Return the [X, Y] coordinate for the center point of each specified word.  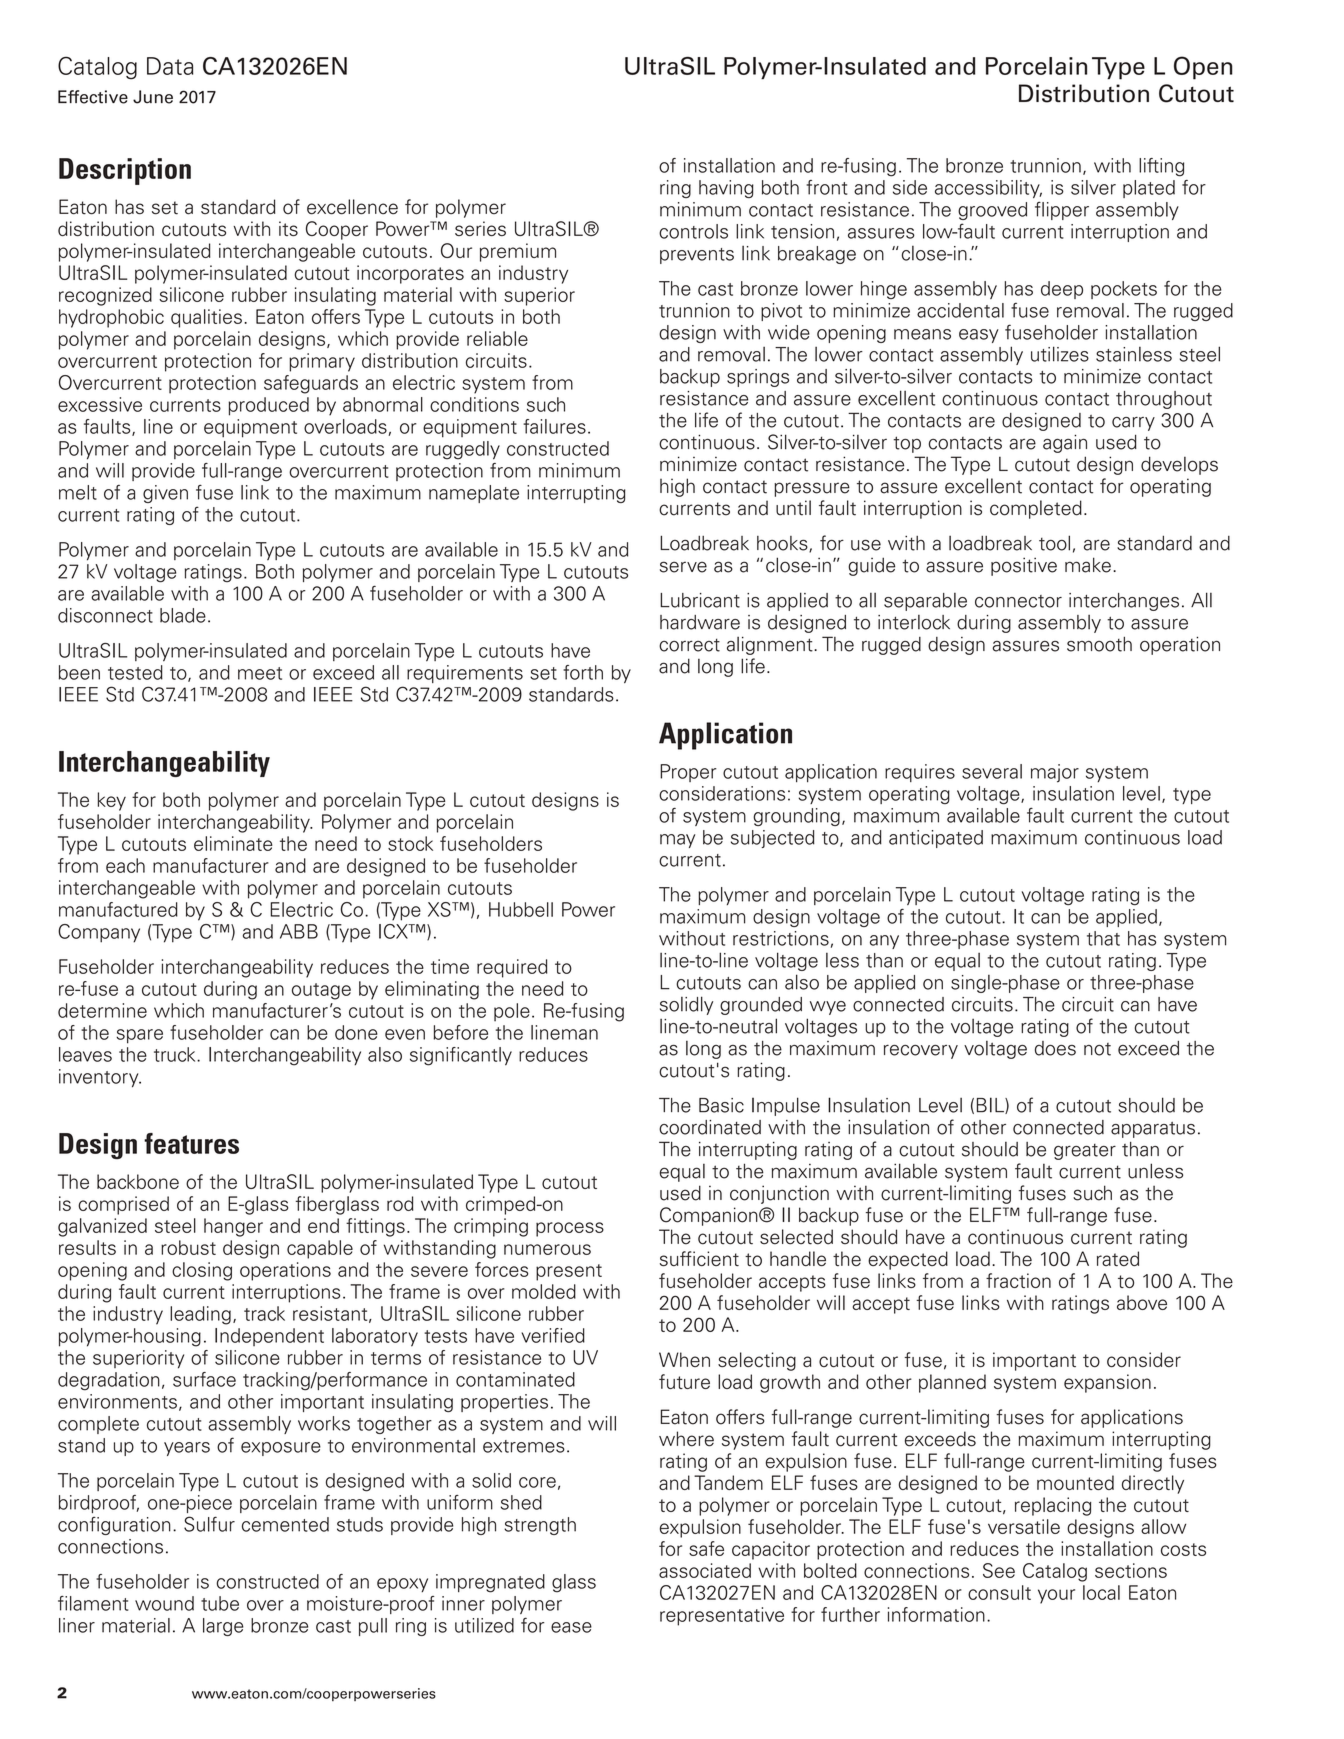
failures [554, 426]
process [570, 1229]
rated [1118, 1258]
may [677, 841]
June [153, 97]
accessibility [988, 189]
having [726, 189]
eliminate [233, 843]
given [165, 494]
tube [220, 1603]
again [1065, 443]
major [1055, 773]
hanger [233, 1227]
